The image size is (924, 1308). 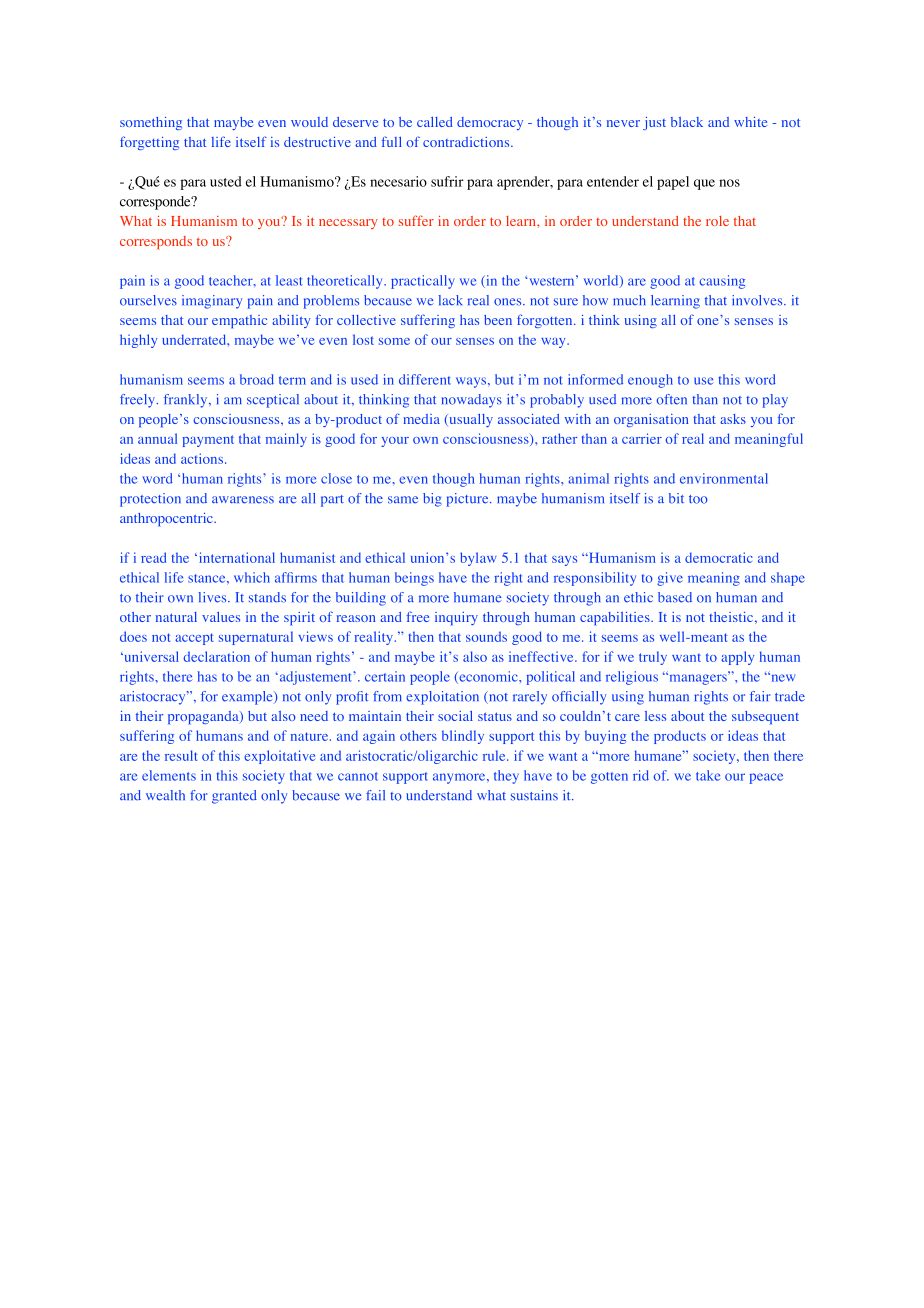 What do you see at coordinates (414, 579) in the image?
I see `beings` at bounding box center [414, 579].
